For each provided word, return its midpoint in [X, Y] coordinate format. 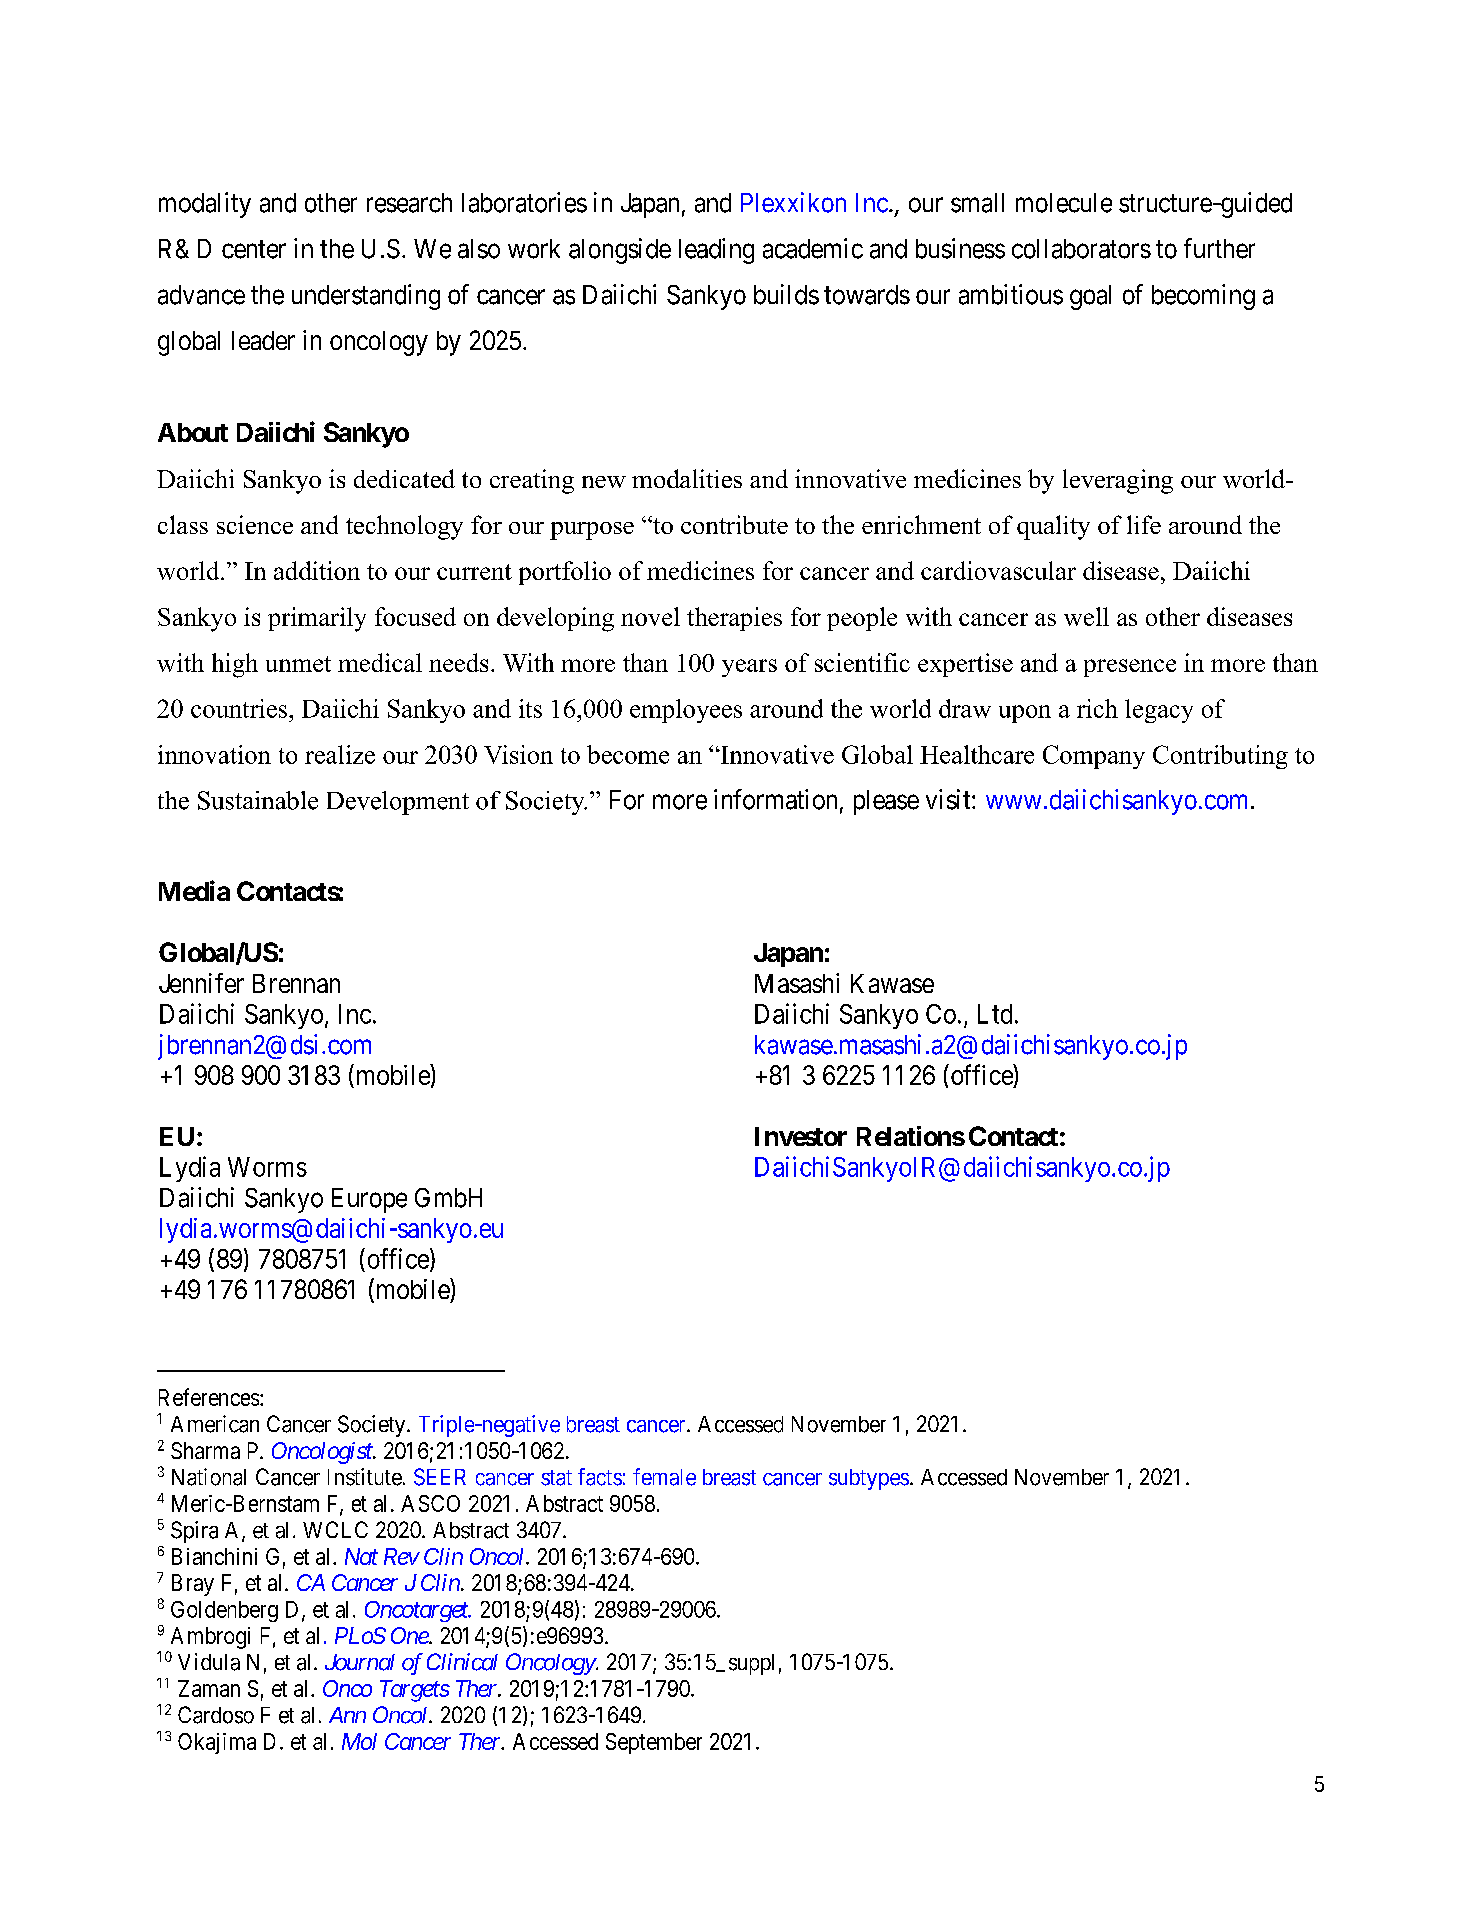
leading [716, 251]
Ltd [995, 1014]
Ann [347, 1715]
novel [650, 616]
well [1086, 616]
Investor [801, 1136]
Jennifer [201, 983]
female [664, 1477]
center [254, 249]
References [209, 1397]
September [654, 1743]
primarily [317, 619]
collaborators [1081, 249]
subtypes [869, 1479]
